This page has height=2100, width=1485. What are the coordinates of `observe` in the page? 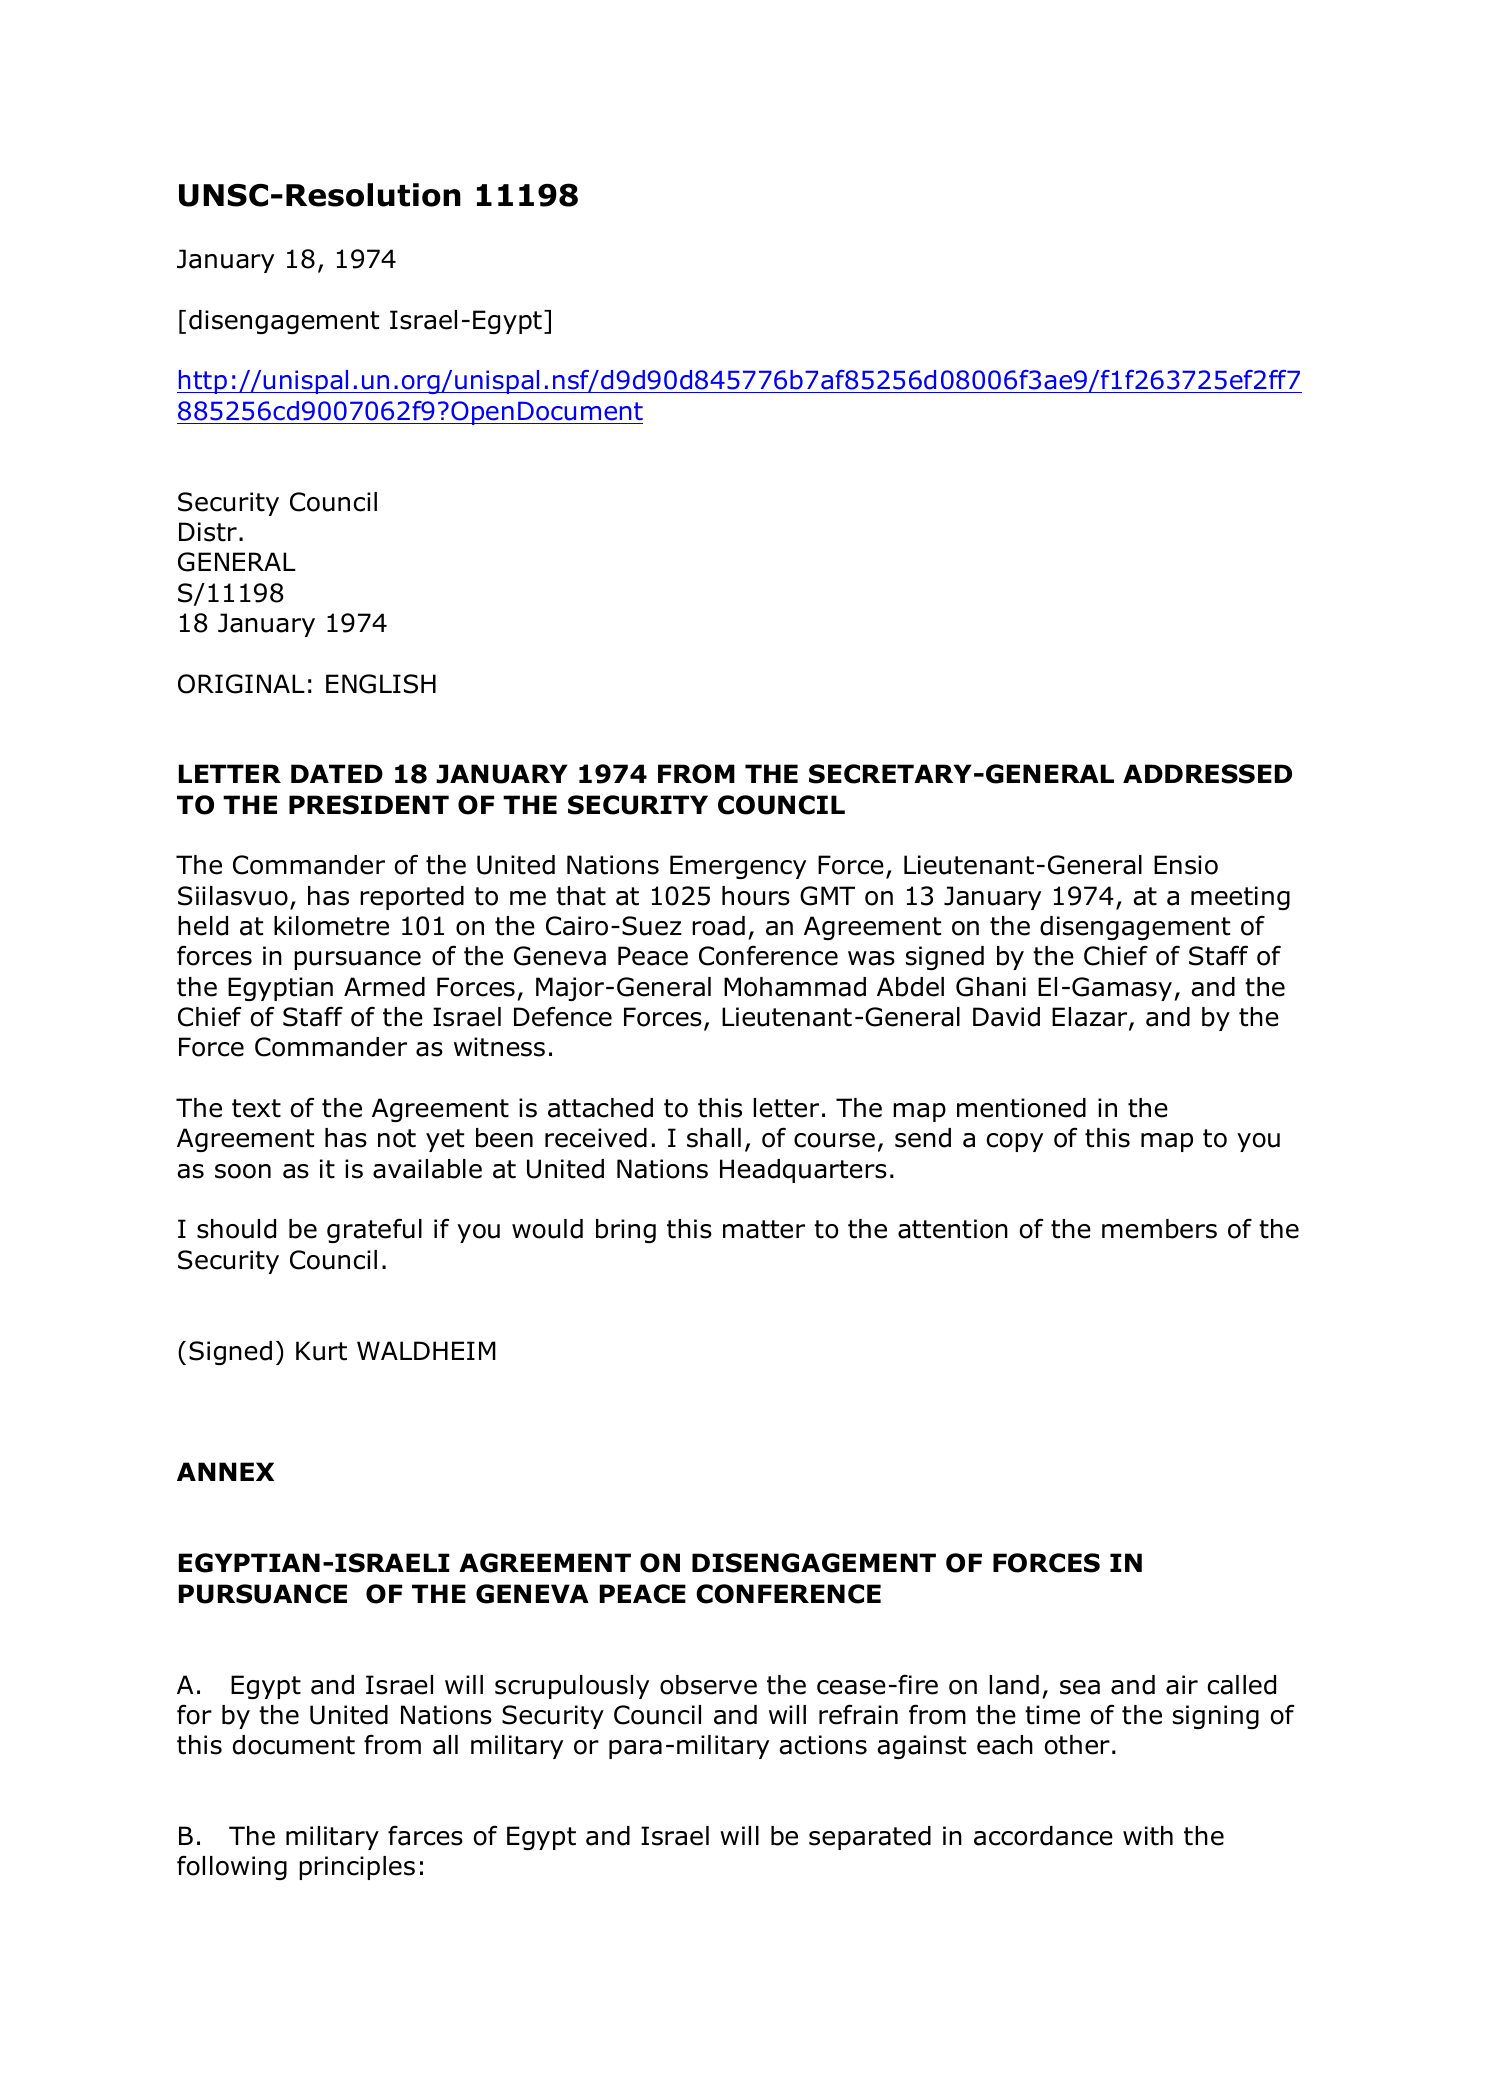 It's located at (708, 1685).
